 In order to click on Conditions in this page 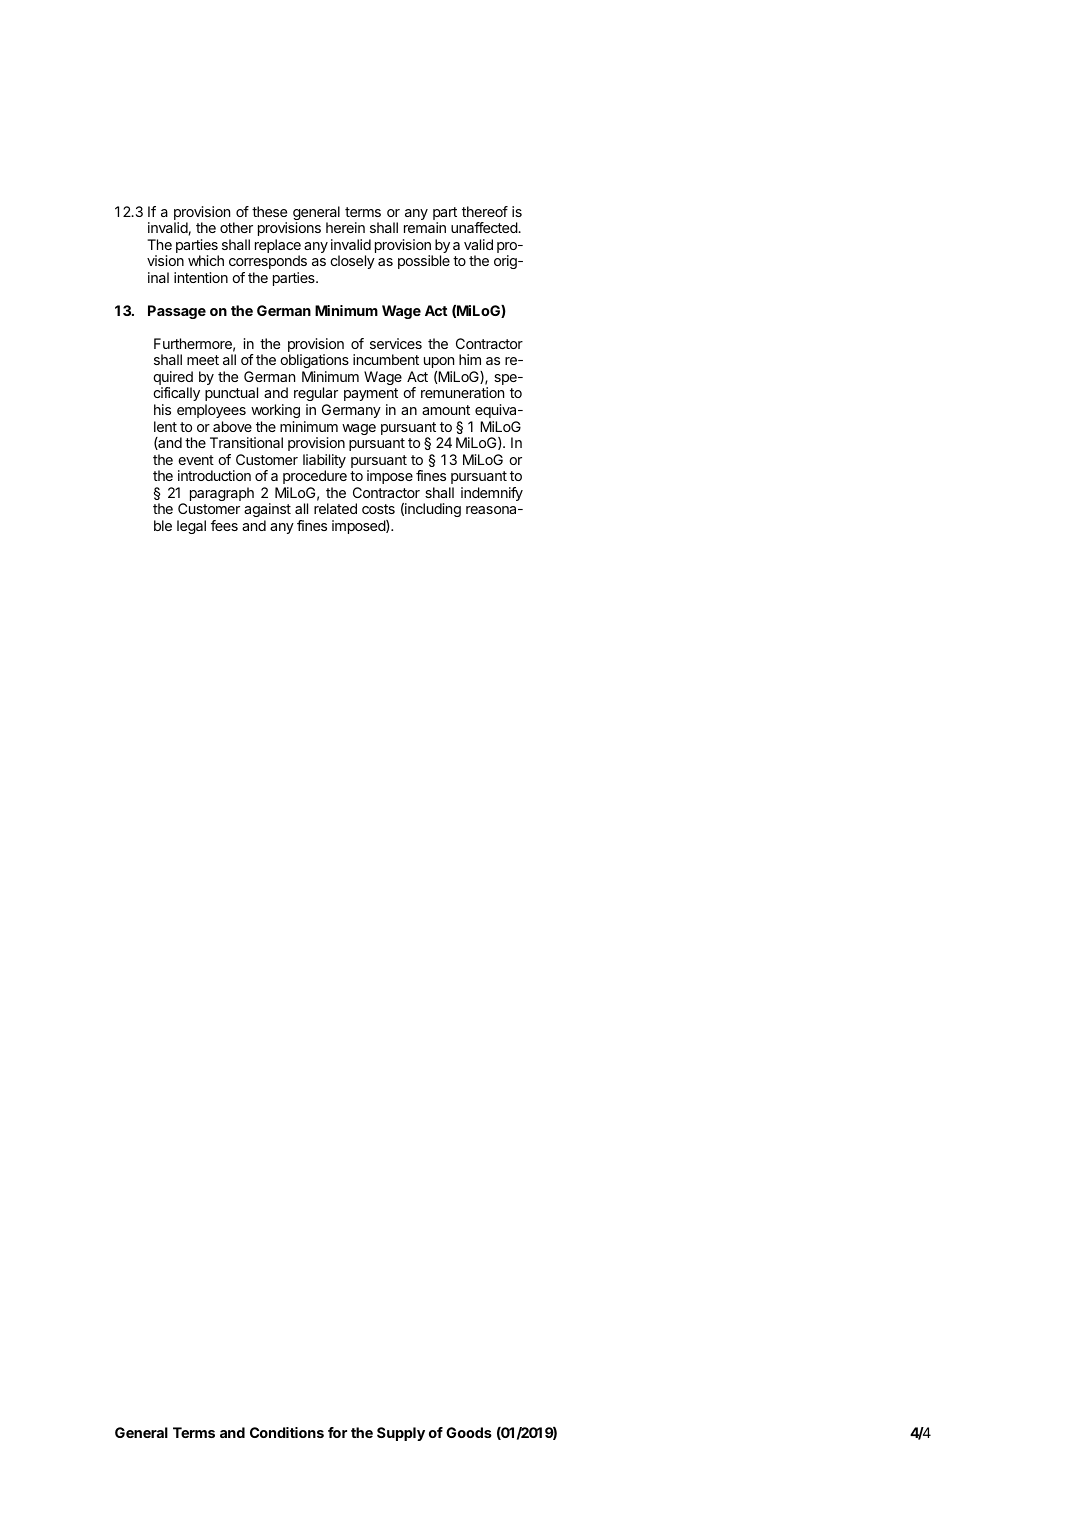, I will do `click(287, 1432)`.
